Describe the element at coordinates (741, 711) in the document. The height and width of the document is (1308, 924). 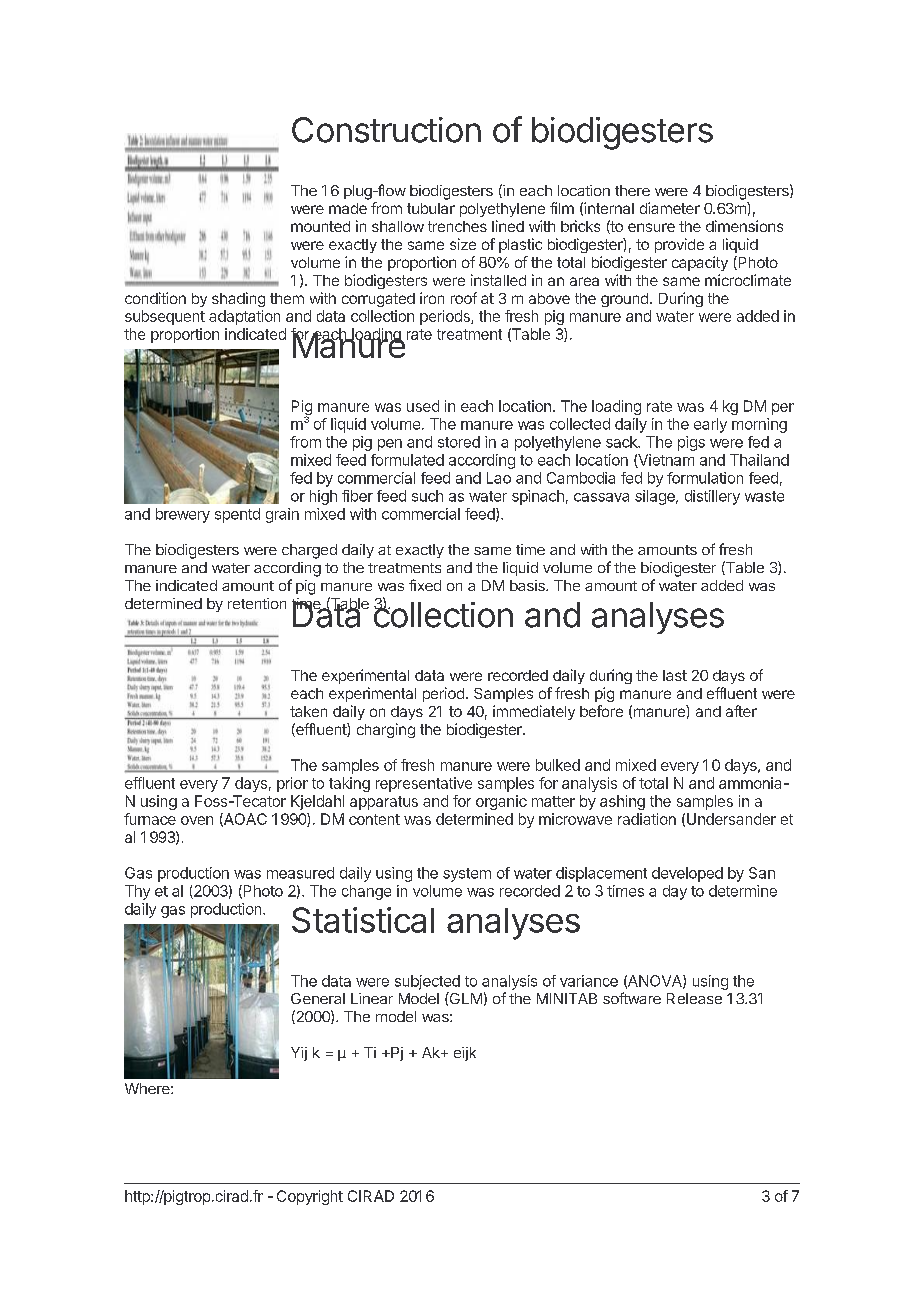
I see `after` at that location.
